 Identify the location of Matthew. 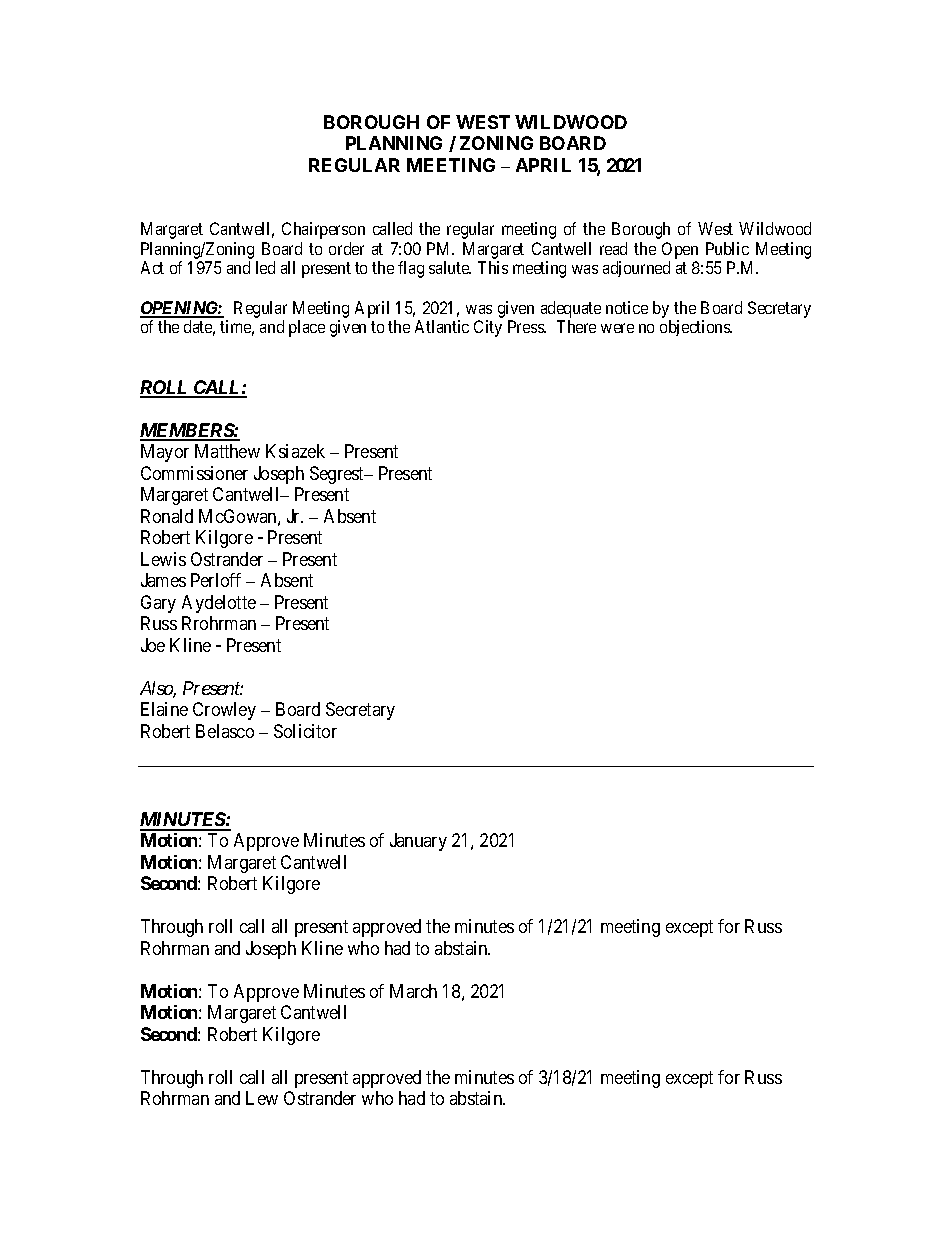
(227, 451).
